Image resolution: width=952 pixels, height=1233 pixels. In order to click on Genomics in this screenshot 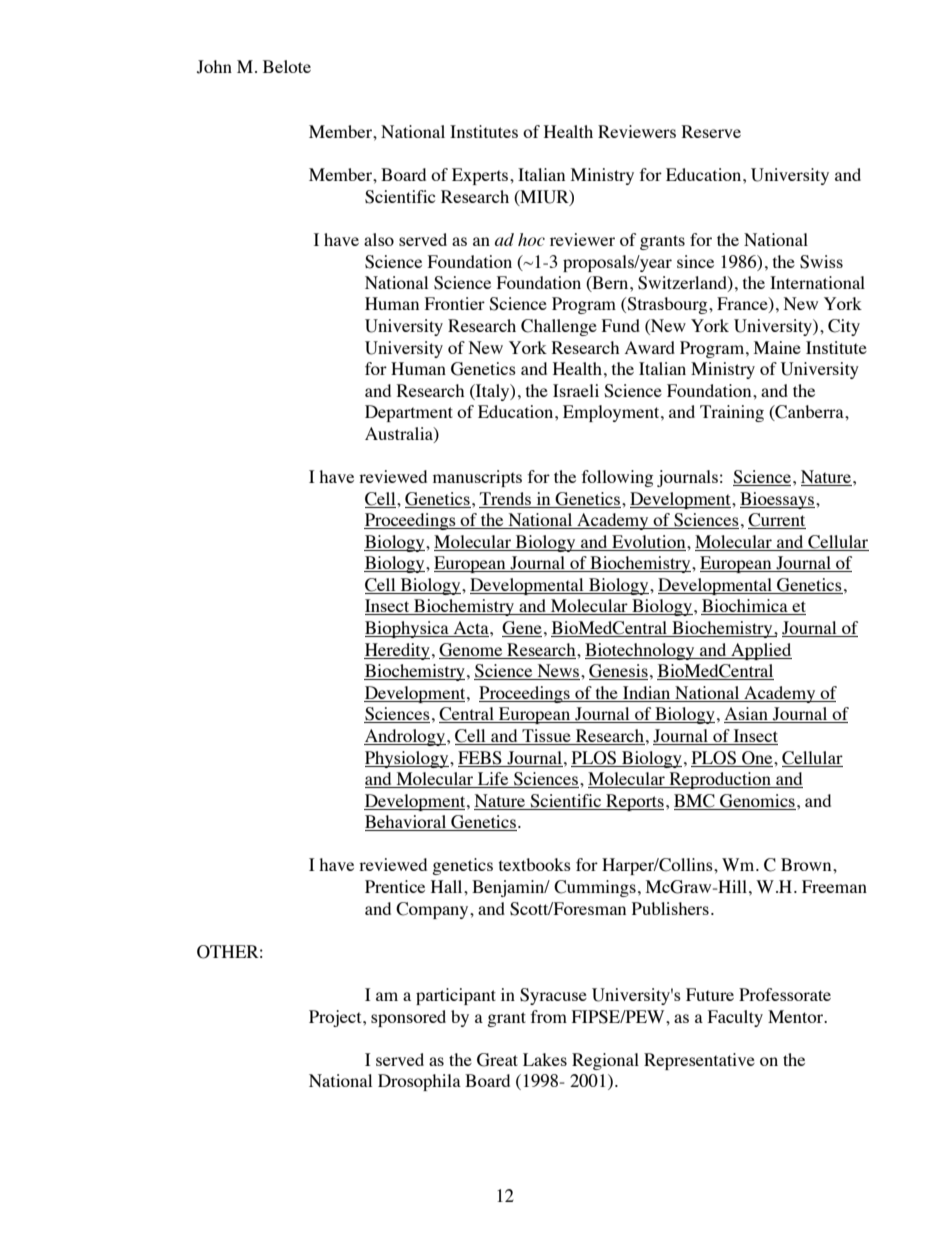, I will do `click(757, 801)`.
